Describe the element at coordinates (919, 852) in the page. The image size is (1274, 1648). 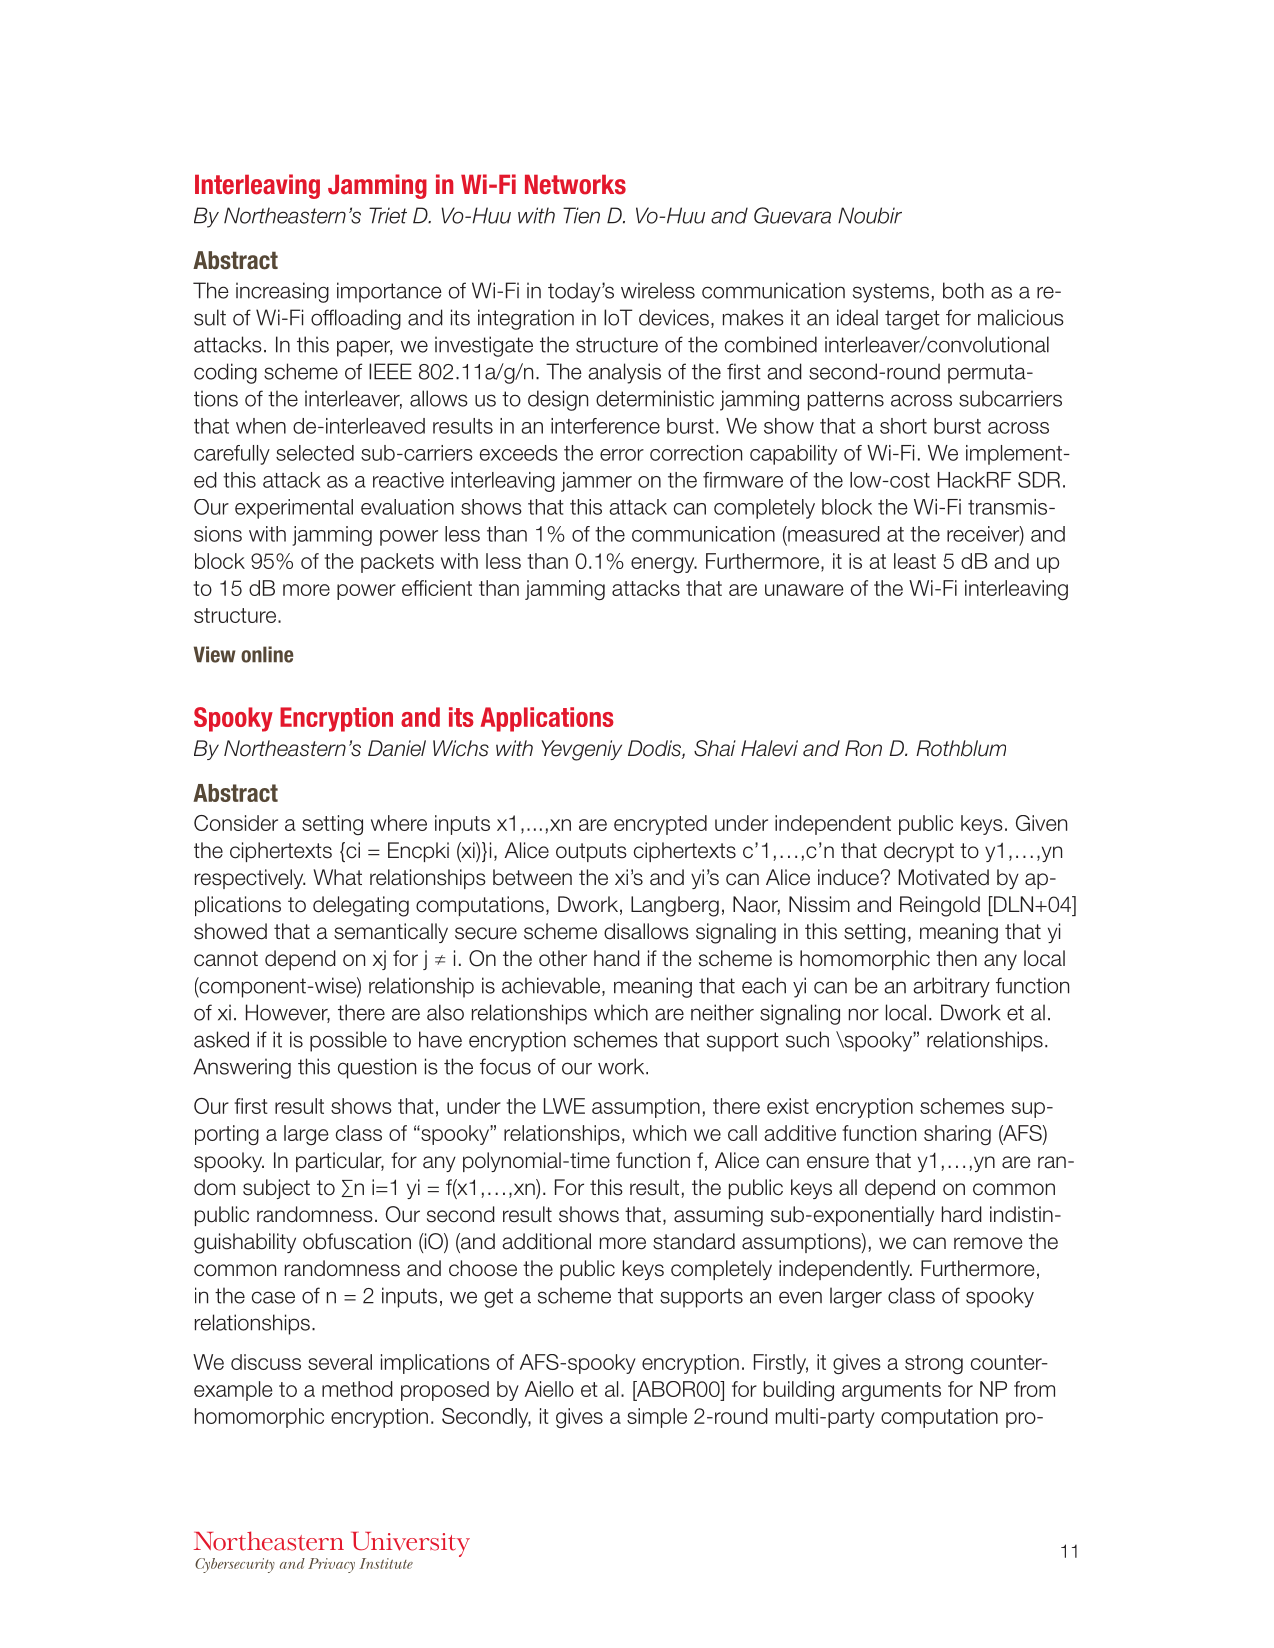
I see `decrypt` at that location.
